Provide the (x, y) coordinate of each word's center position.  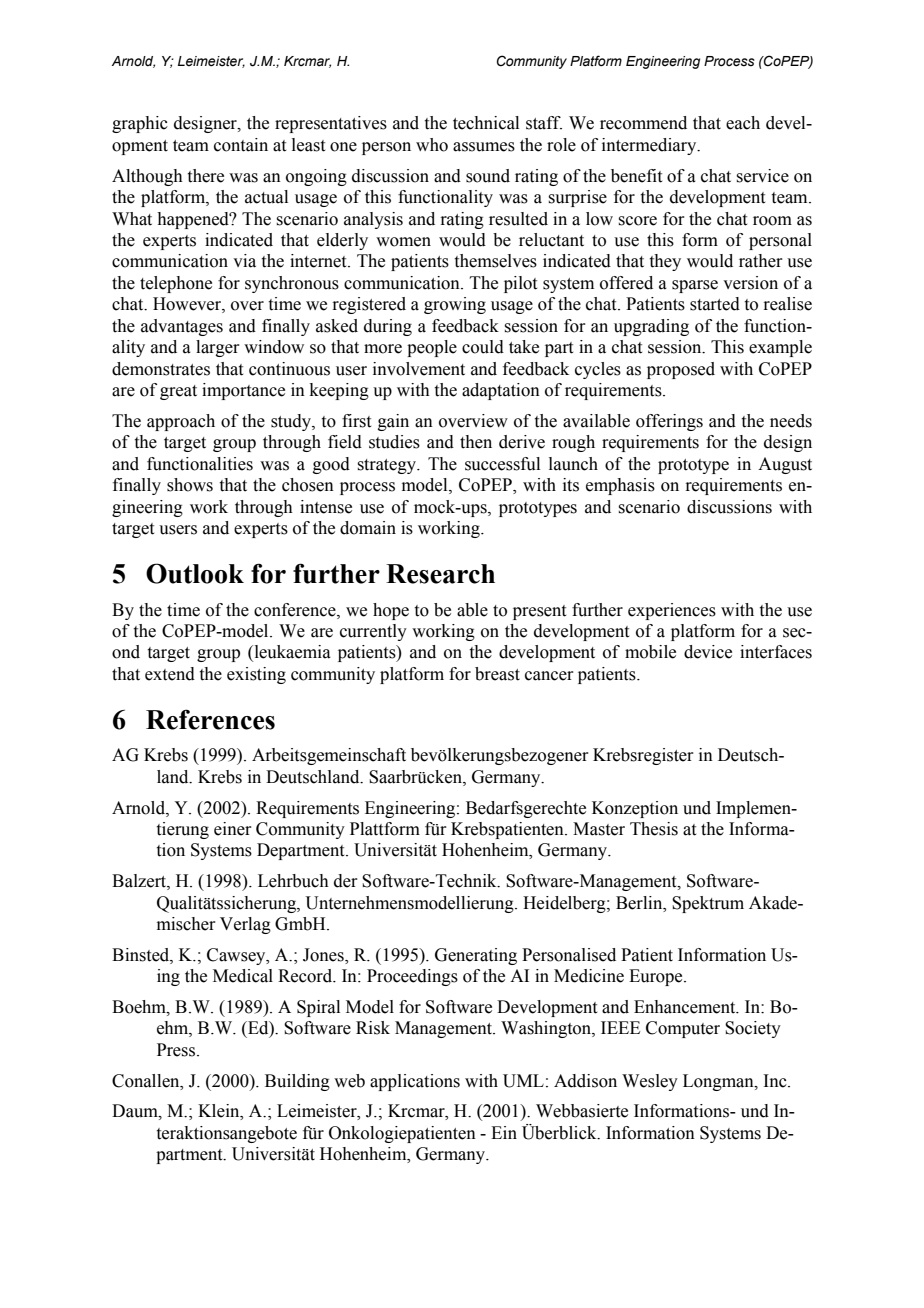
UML (523, 1081)
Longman (719, 1082)
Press (177, 1050)
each (743, 123)
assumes (484, 147)
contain (241, 145)
